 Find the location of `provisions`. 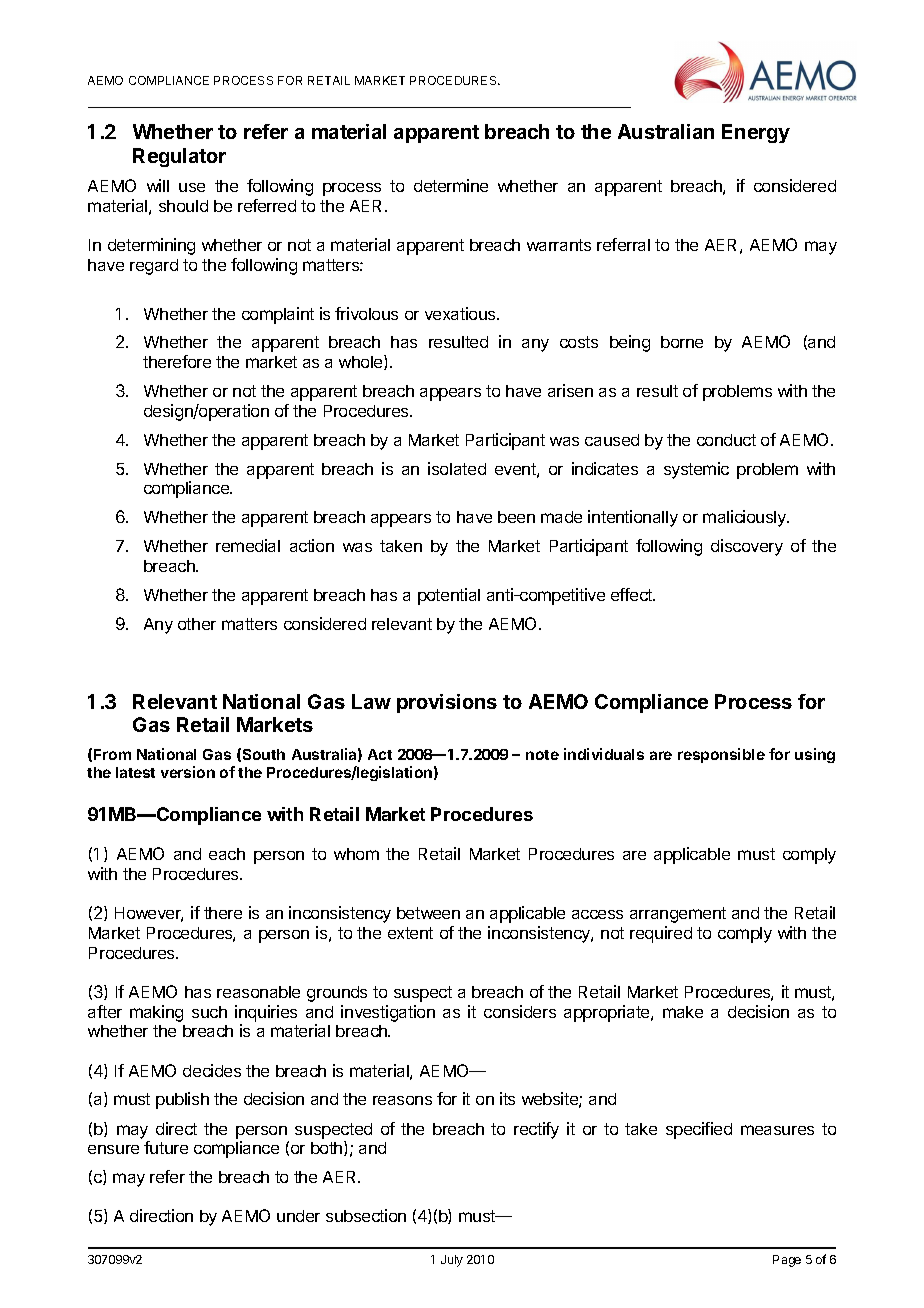

provisions is located at coordinates (447, 703).
